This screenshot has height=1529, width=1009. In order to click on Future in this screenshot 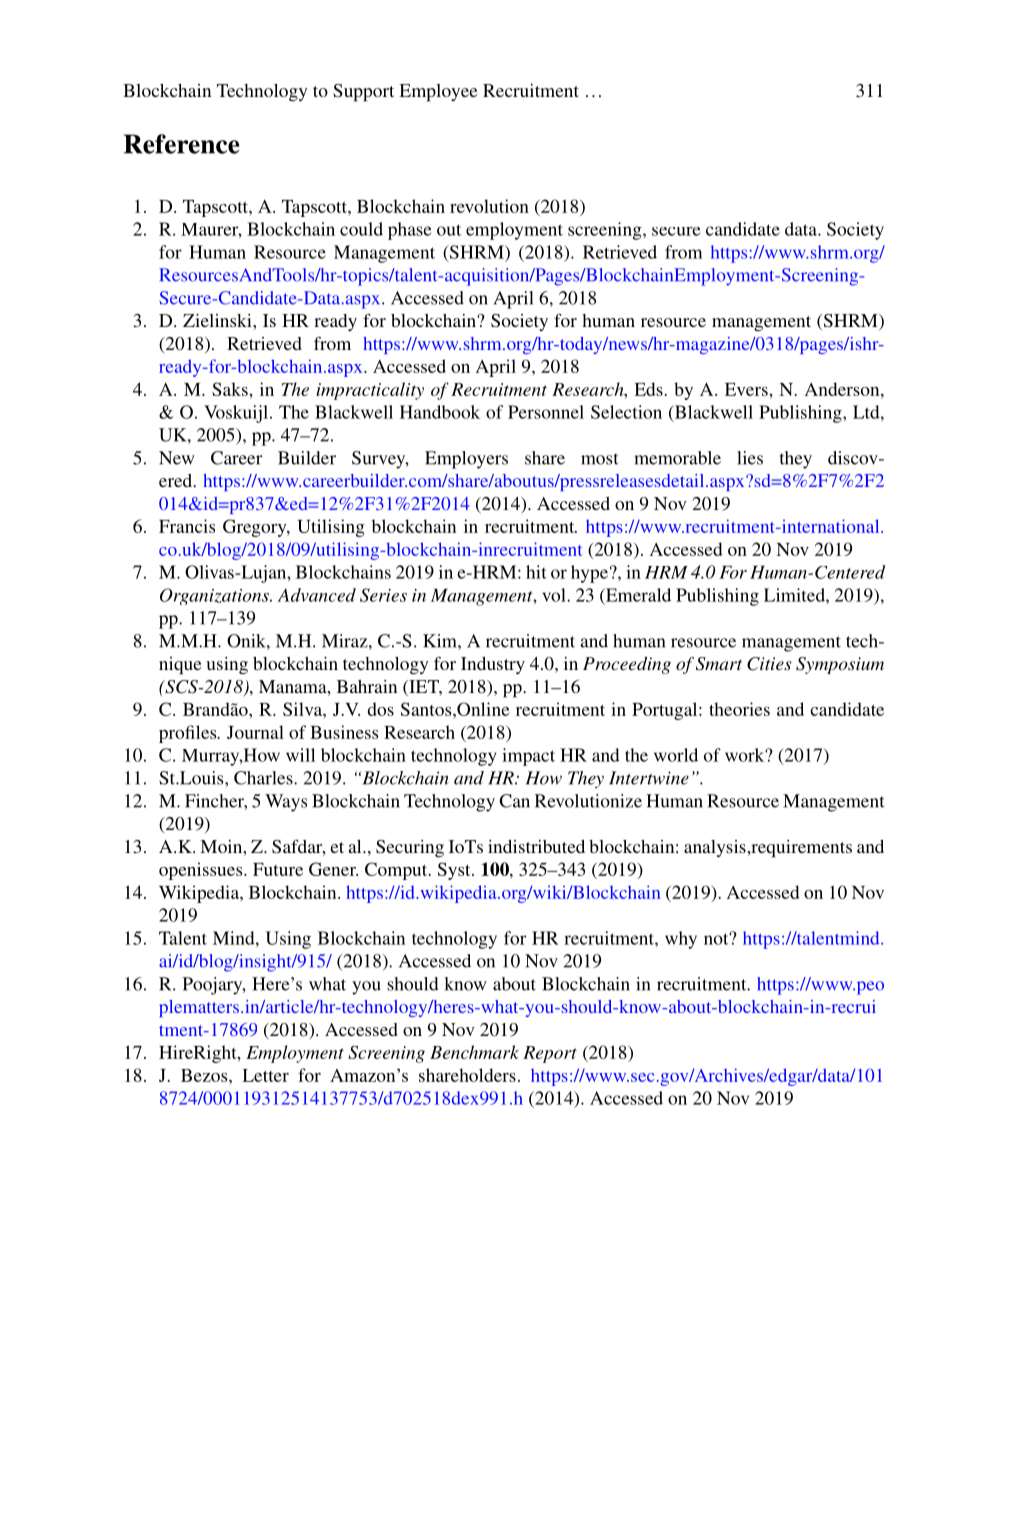, I will do `click(278, 869)`.
